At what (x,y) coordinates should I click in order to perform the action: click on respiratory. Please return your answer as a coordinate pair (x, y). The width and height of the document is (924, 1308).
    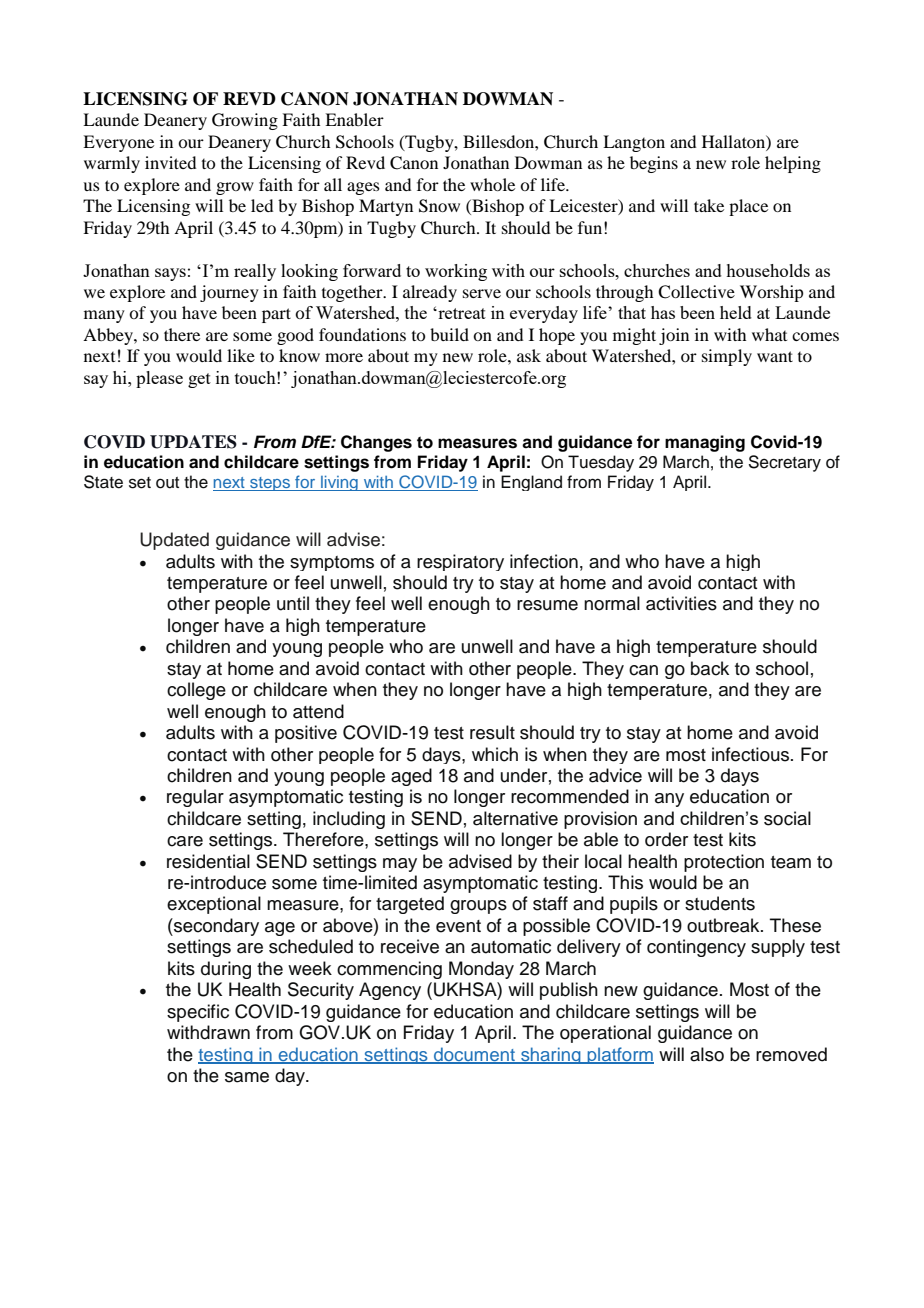
    Looking at the image, I should click on (460, 562).
